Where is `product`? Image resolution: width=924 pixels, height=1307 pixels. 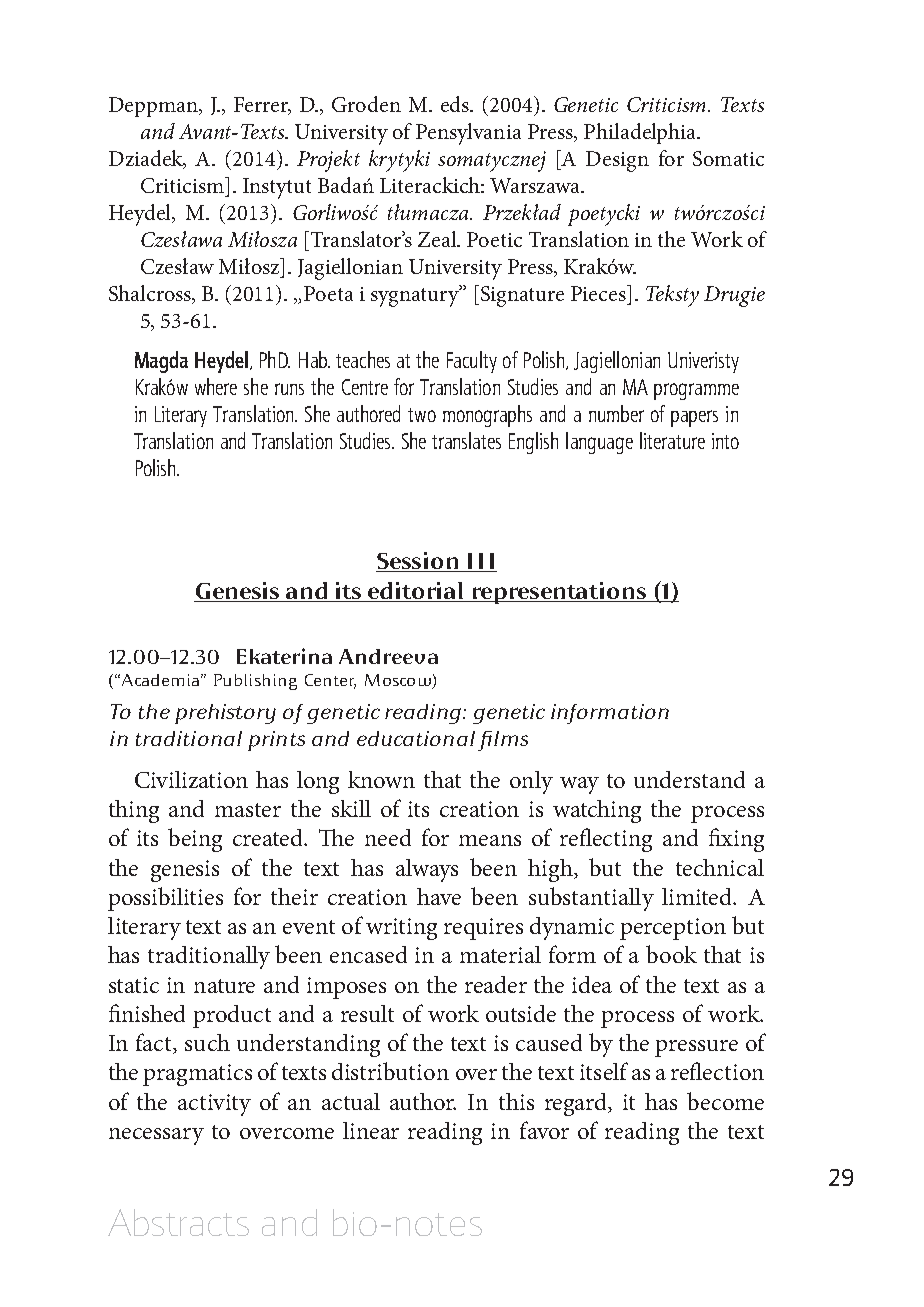
product is located at coordinates (232, 1016).
